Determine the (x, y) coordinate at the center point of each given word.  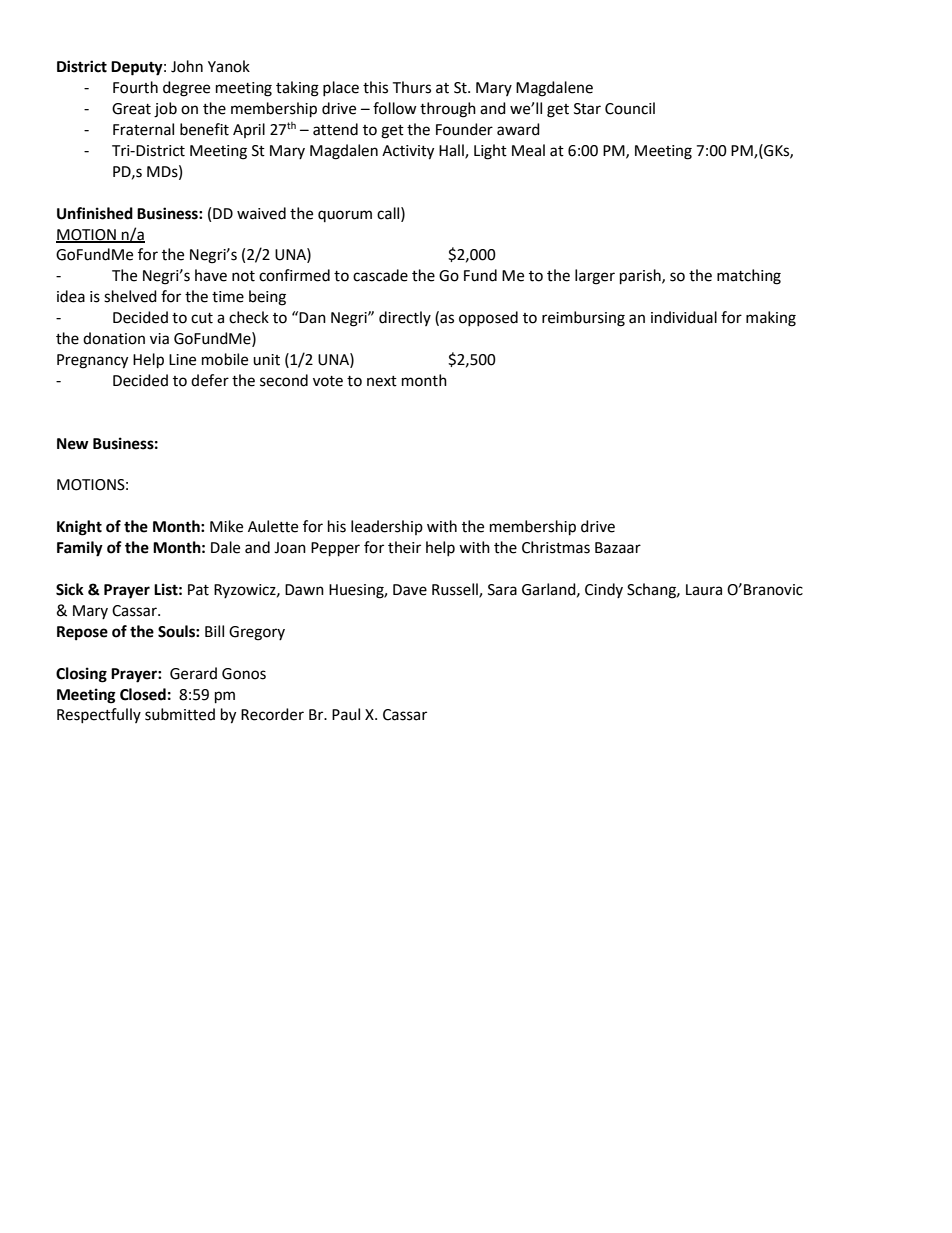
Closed (143, 694)
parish (641, 277)
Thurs (411, 87)
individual (684, 317)
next (382, 381)
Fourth (135, 87)
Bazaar (618, 548)
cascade (380, 275)
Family (80, 549)
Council (630, 108)
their (404, 547)
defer (210, 380)
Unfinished (95, 213)
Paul (346, 714)
